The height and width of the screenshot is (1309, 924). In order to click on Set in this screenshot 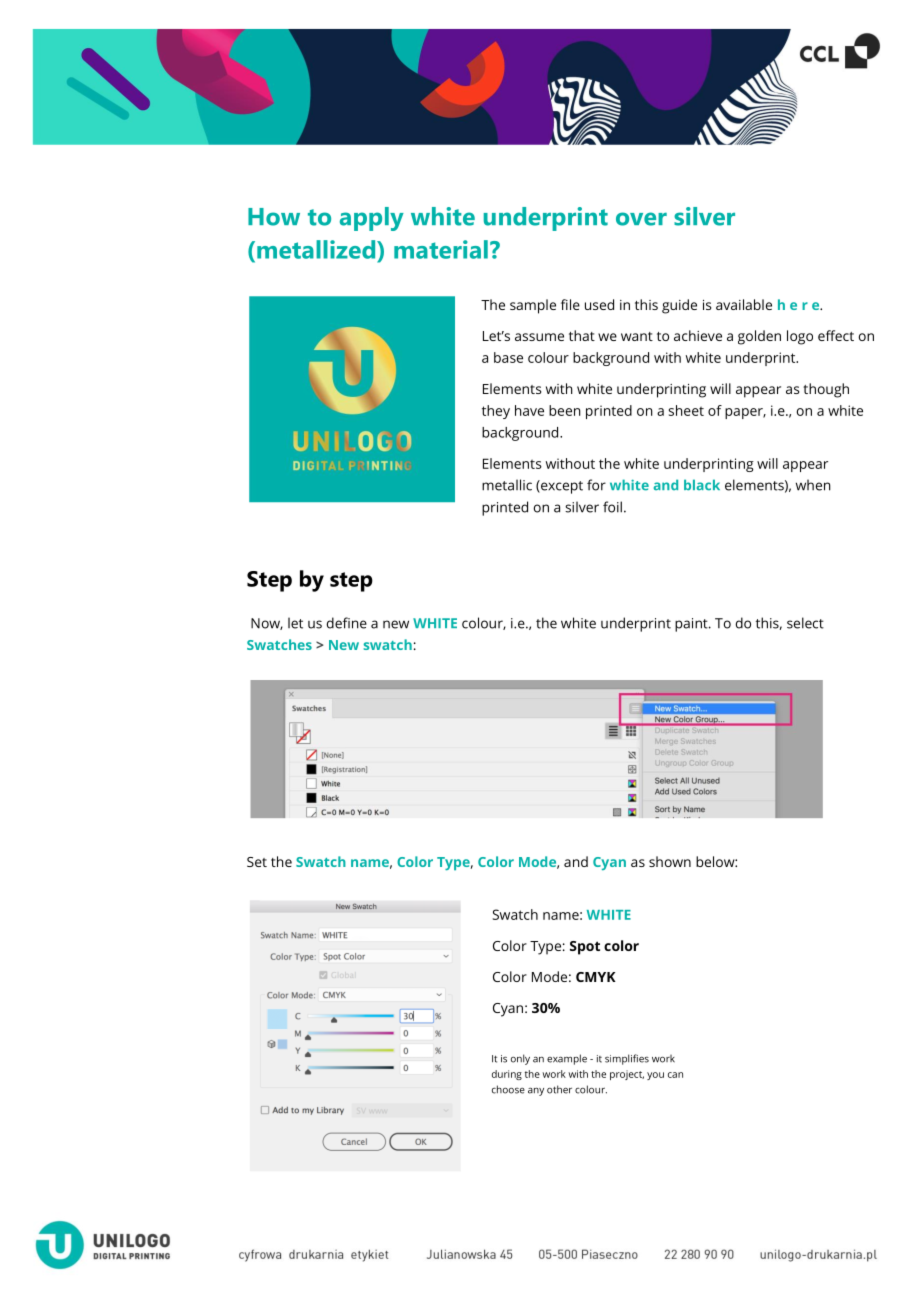, I will do `click(257, 862)`.
